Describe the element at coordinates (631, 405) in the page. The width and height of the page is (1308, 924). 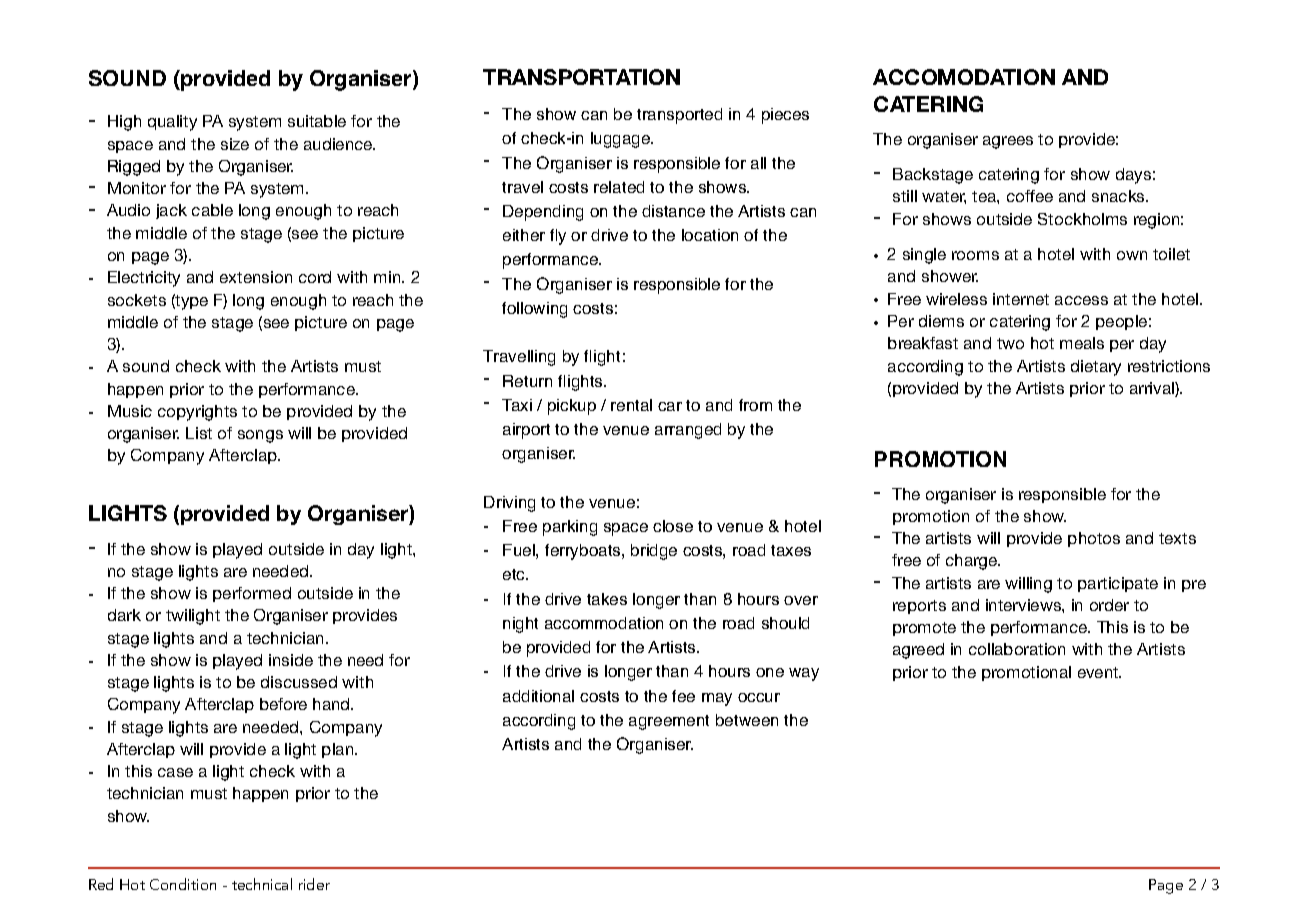
I see `rental` at that location.
